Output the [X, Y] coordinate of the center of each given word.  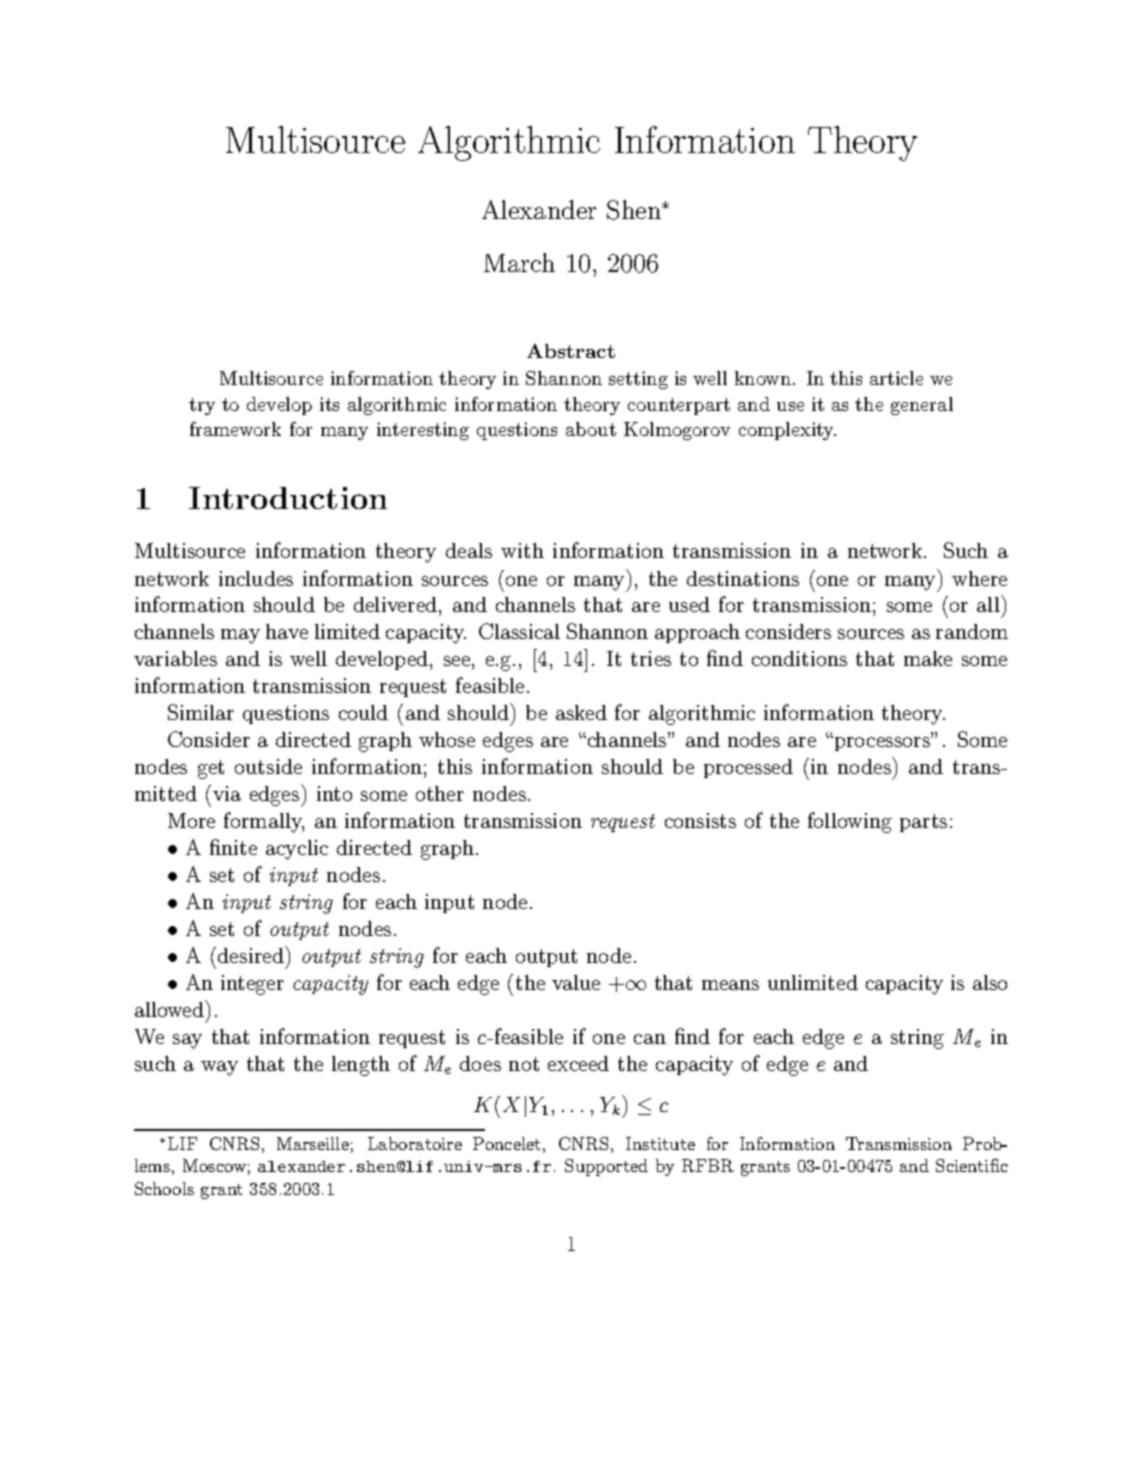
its [329, 404]
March [519, 262]
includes [256, 578]
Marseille [313, 1143]
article [896, 378]
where [979, 578]
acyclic [297, 850]
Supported [606, 1167]
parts [923, 823]
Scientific [972, 1165]
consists [700, 820]
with [522, 550]
